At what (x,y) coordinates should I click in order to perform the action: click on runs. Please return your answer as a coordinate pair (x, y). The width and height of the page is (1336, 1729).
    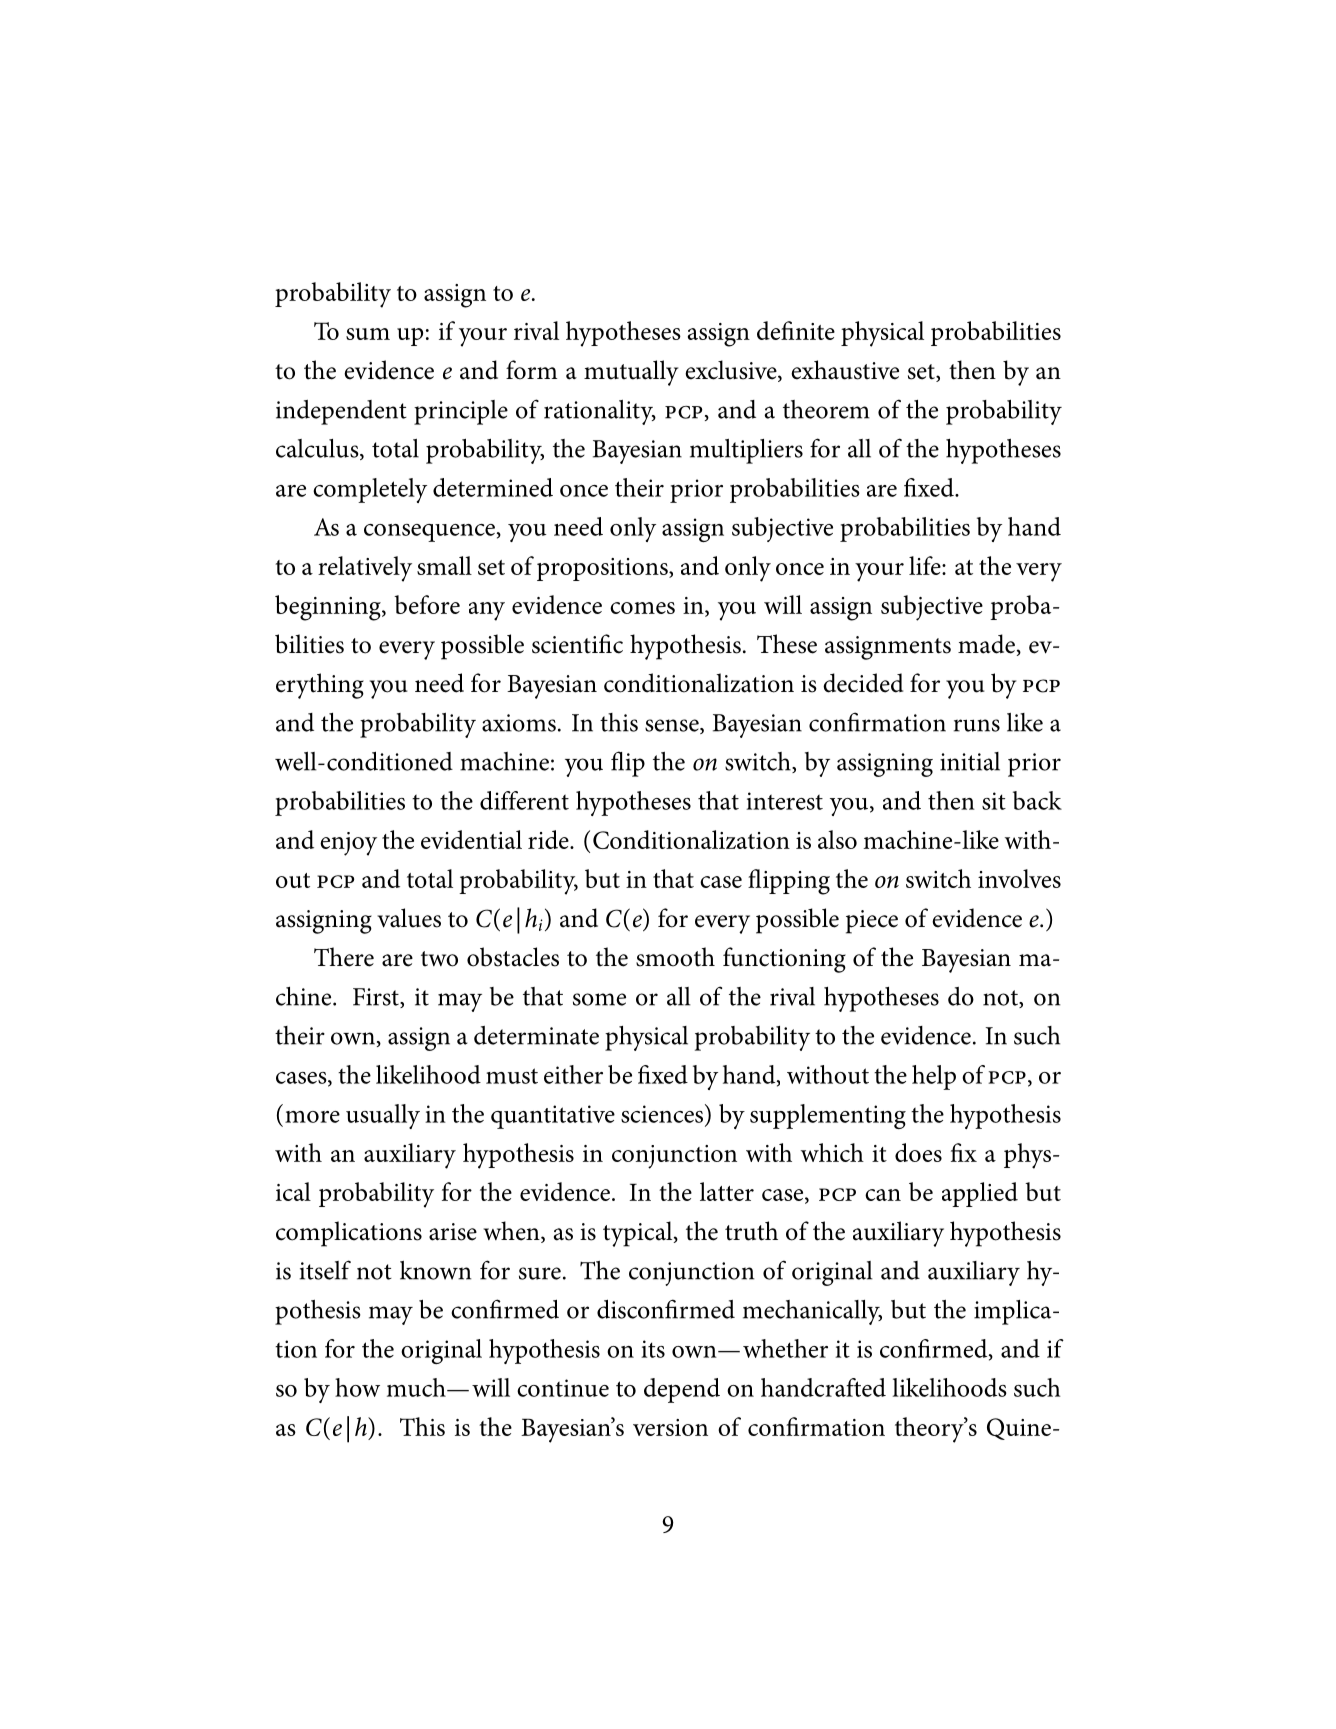
    Looking at the image, I should click on (977, 725).
